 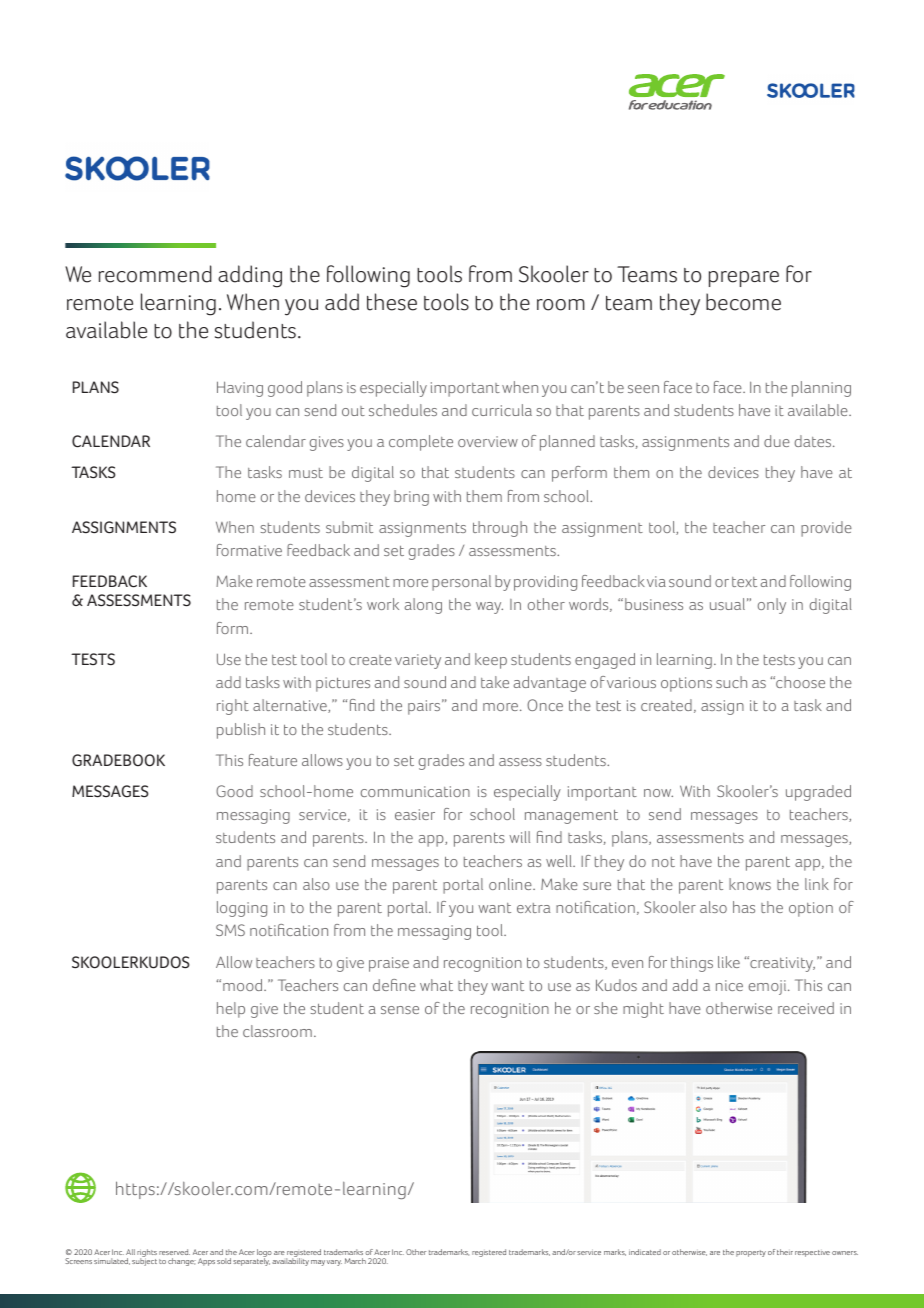 I want to click on recommend, so click(x=155, y=274).
